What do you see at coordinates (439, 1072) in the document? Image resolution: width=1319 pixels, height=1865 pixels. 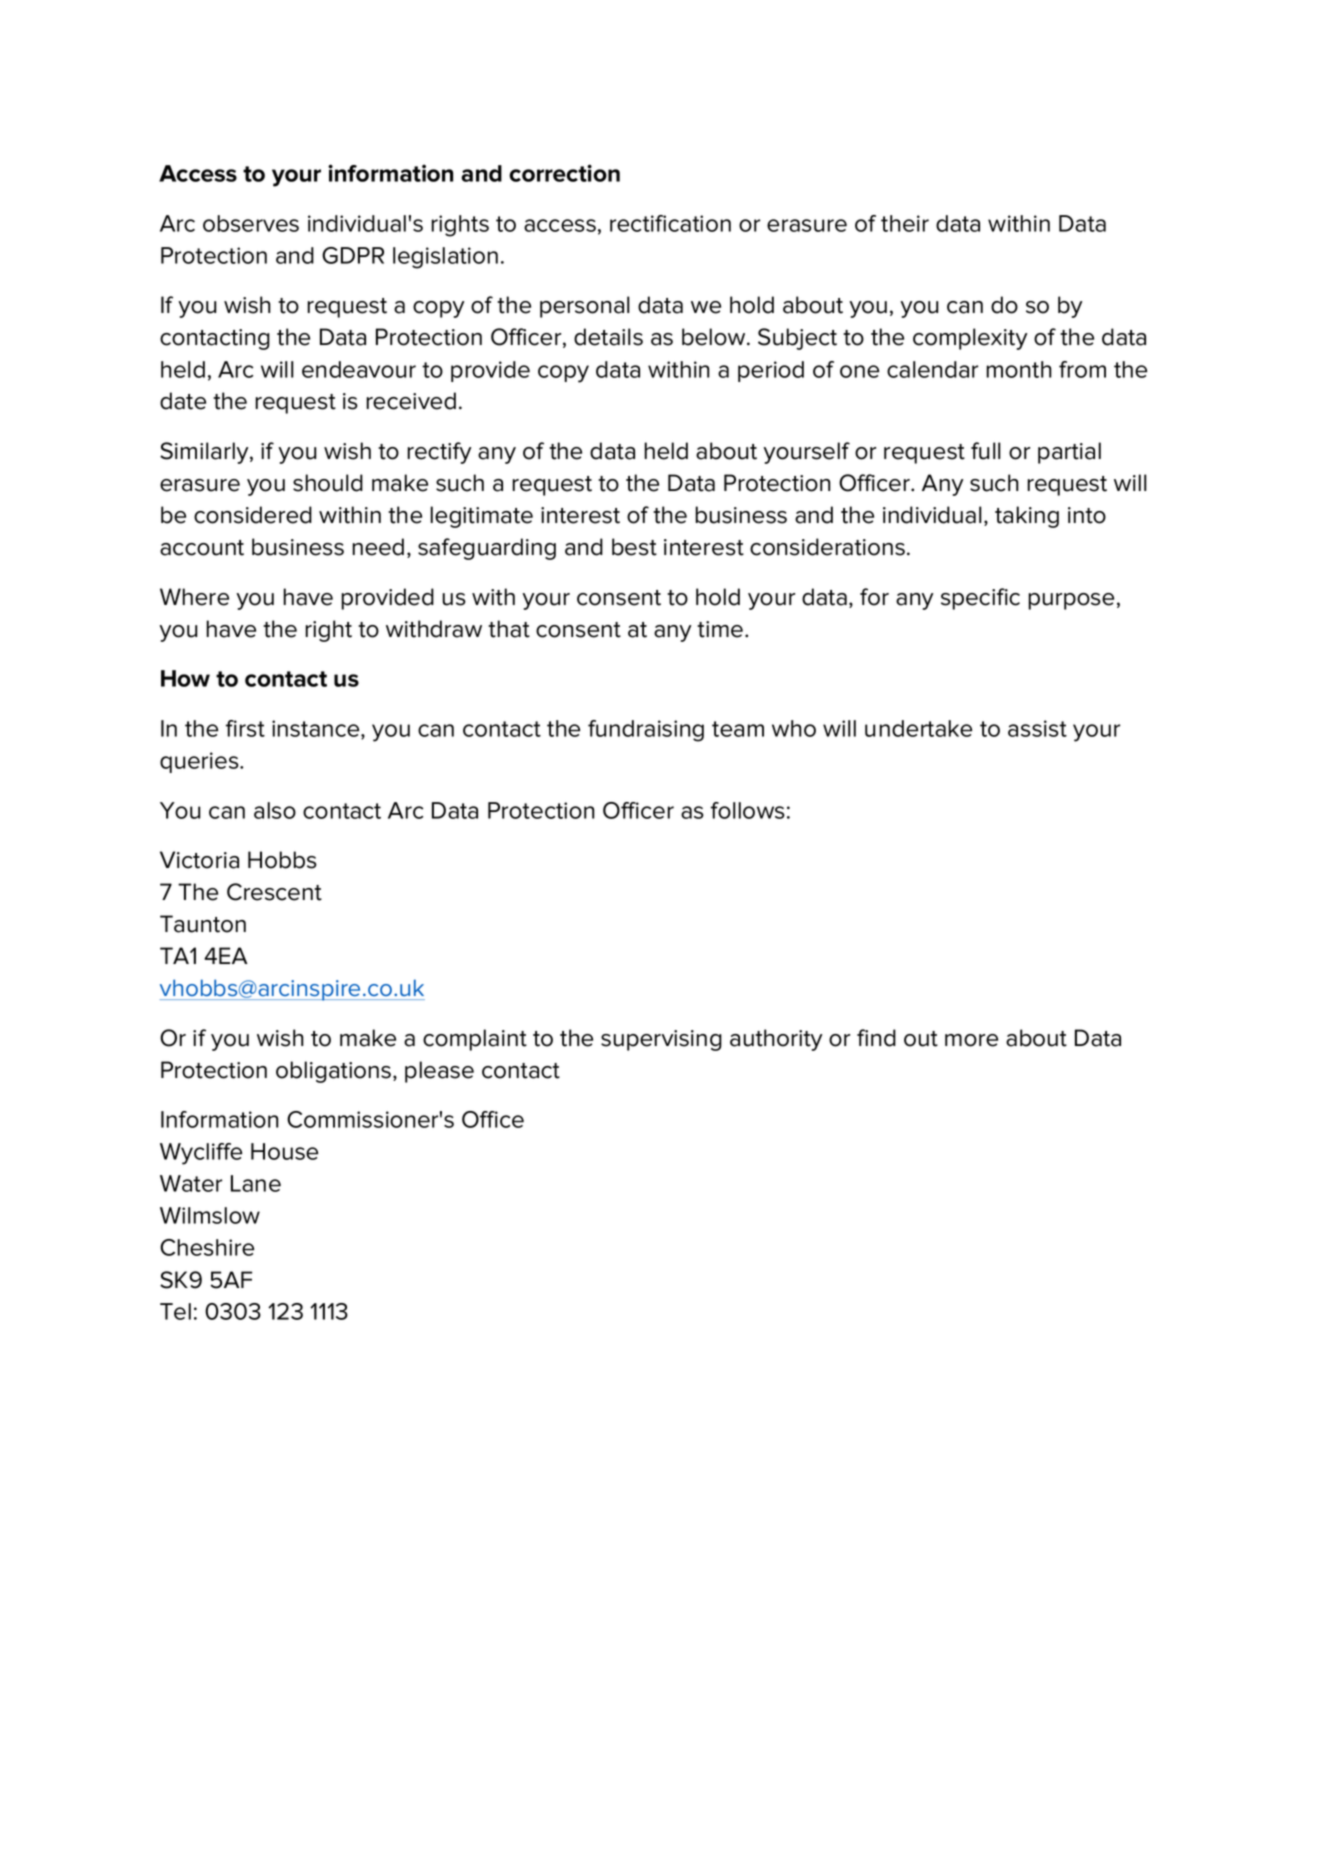 I see `please` at bounding box center [439, 1072].
